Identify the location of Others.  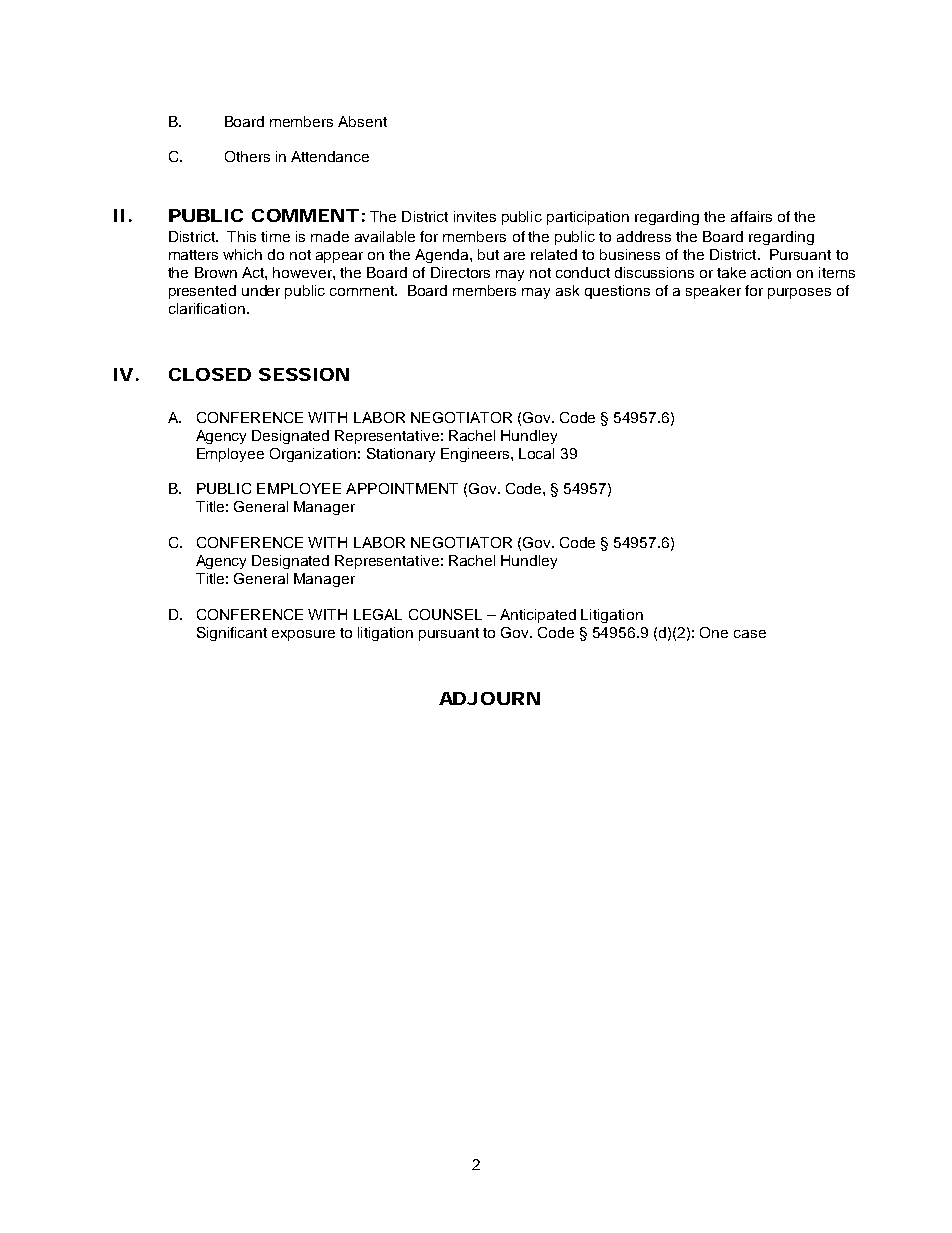
(247, 156).
